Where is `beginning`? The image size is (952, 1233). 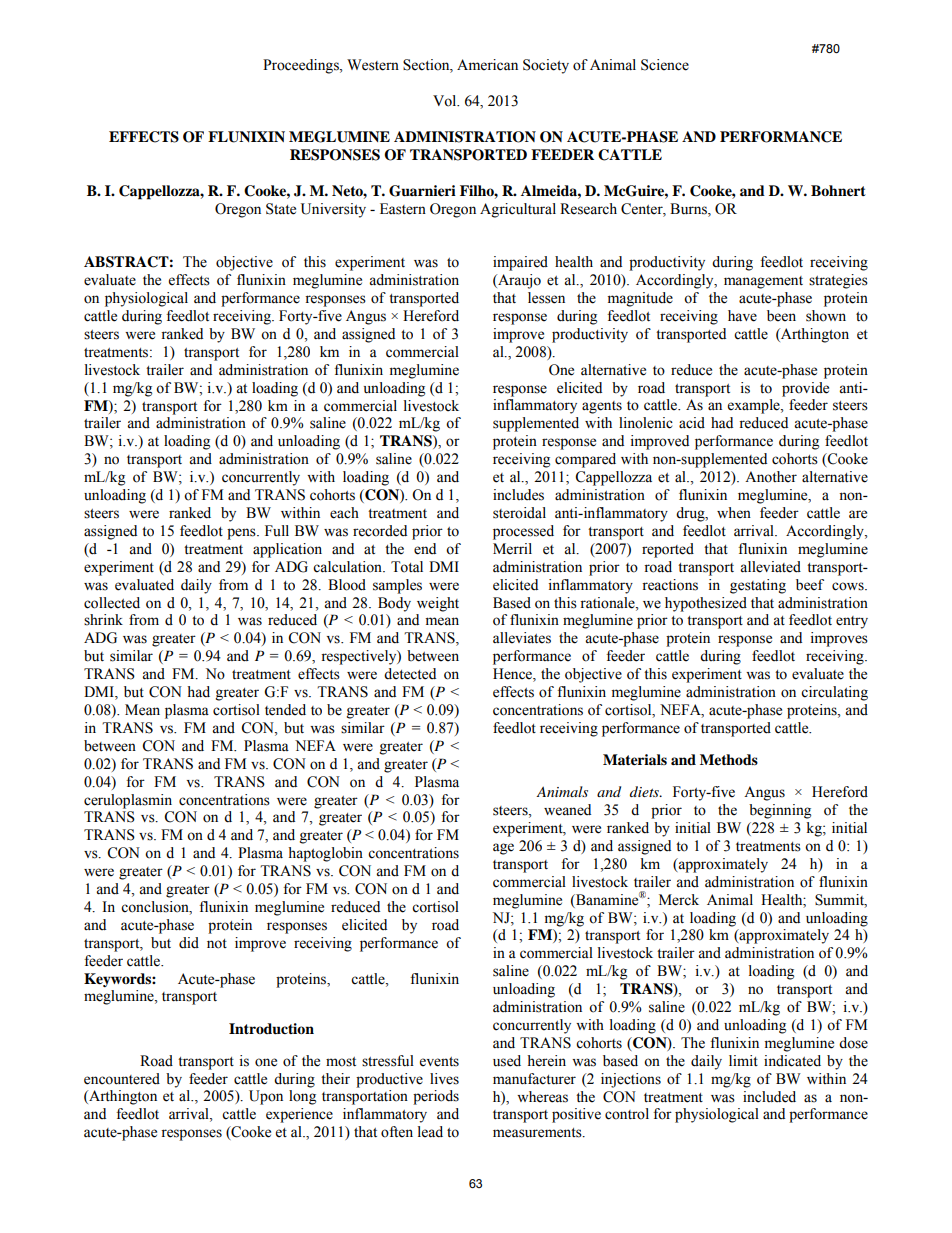
beginning is located at coordinates (780, 811).
